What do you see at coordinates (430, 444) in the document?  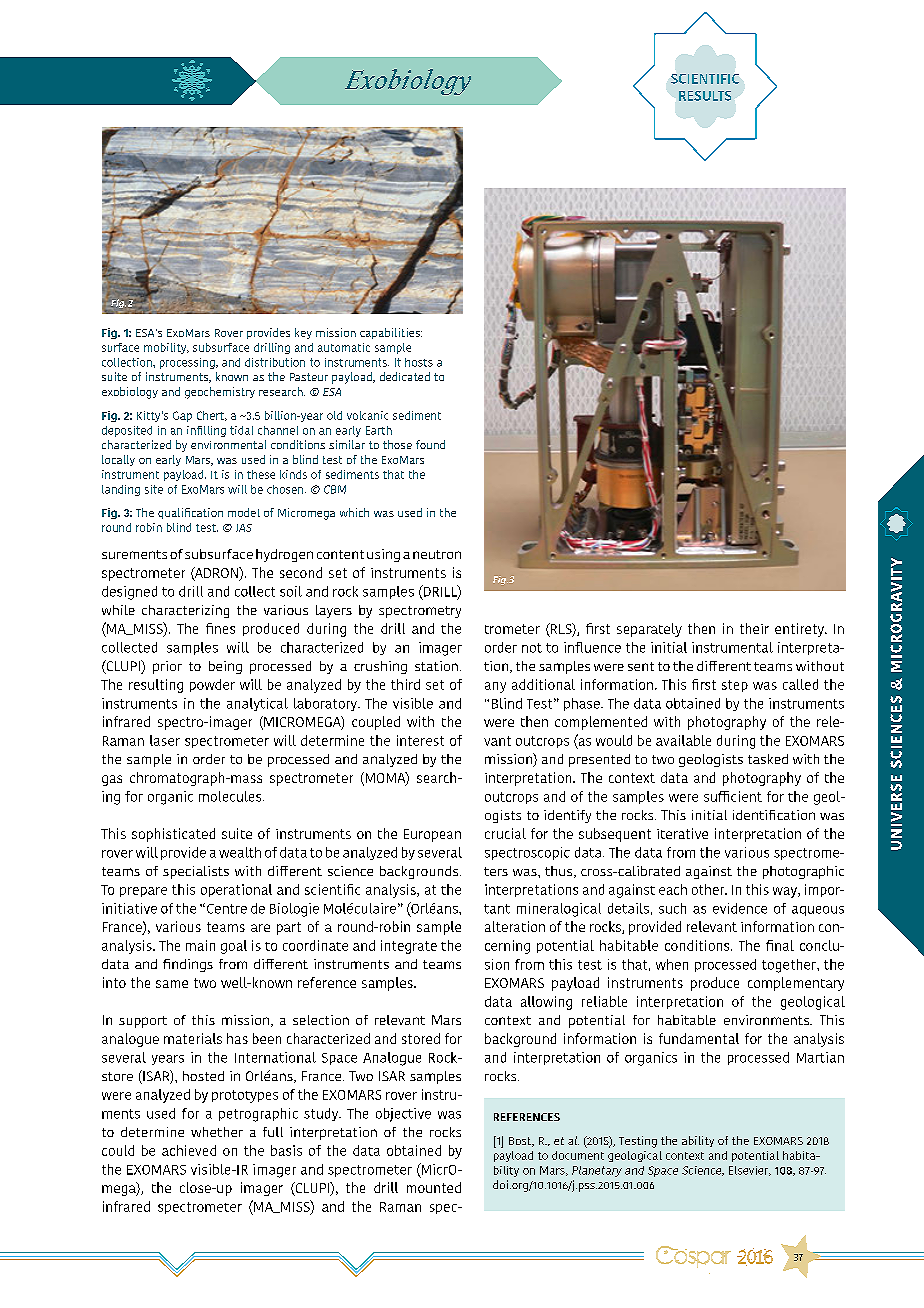 I see `found` at bounding box center [430, 444].
